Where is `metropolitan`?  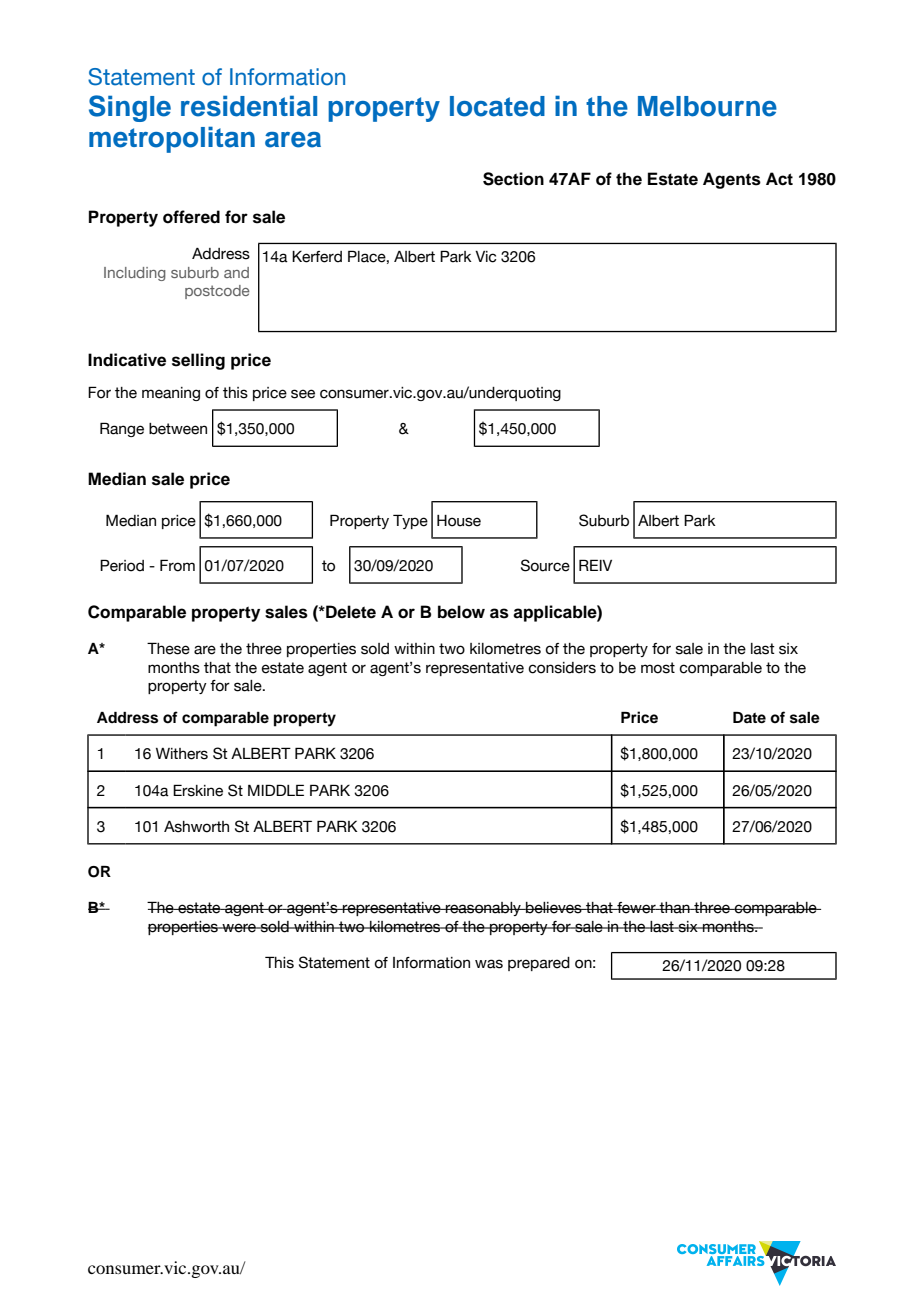 metropolitan is located at coordinates (172, 139).
